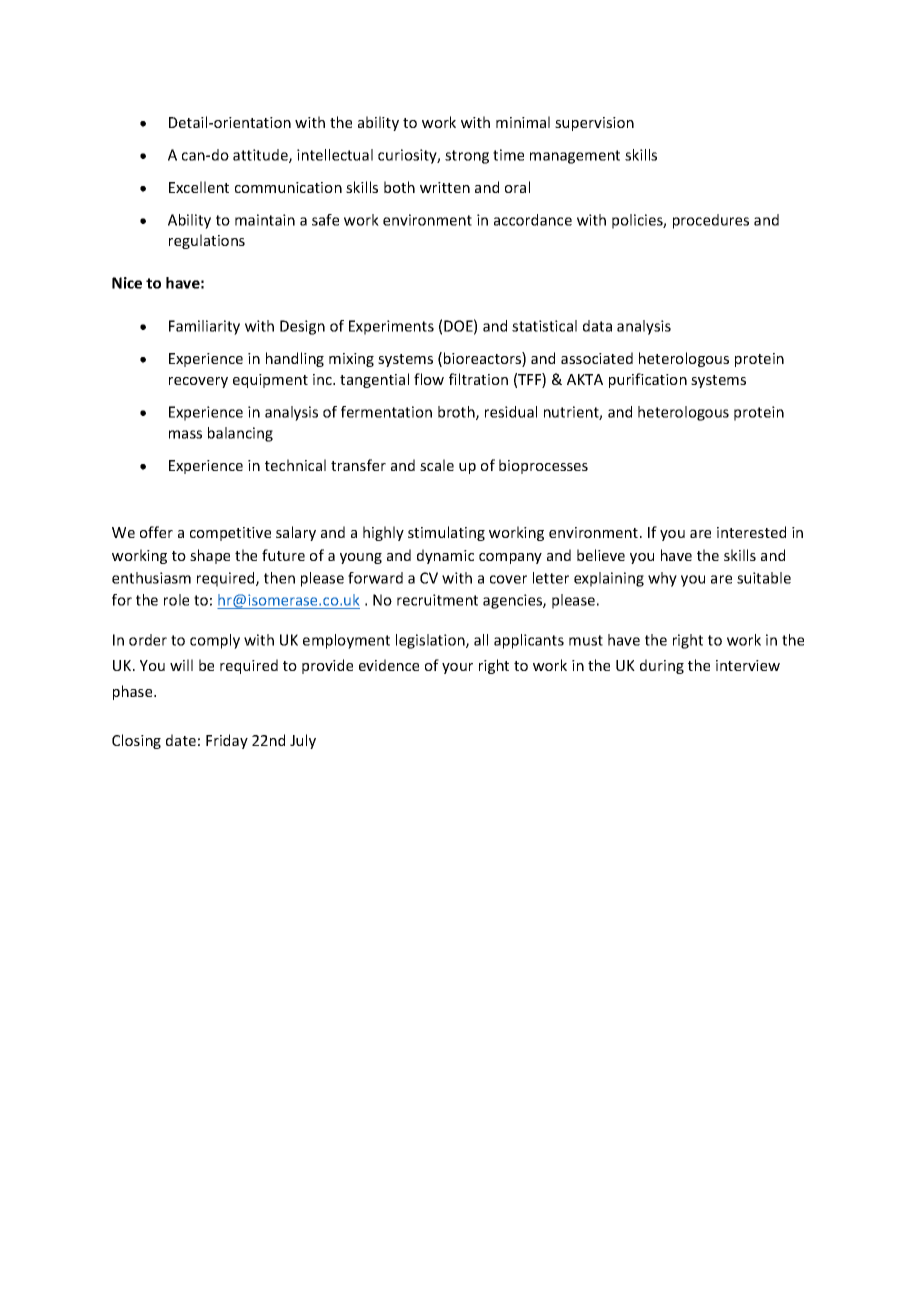 The height and width of the screenshot is (1308, 924). I want to click on attitude, so click(261, 156).
